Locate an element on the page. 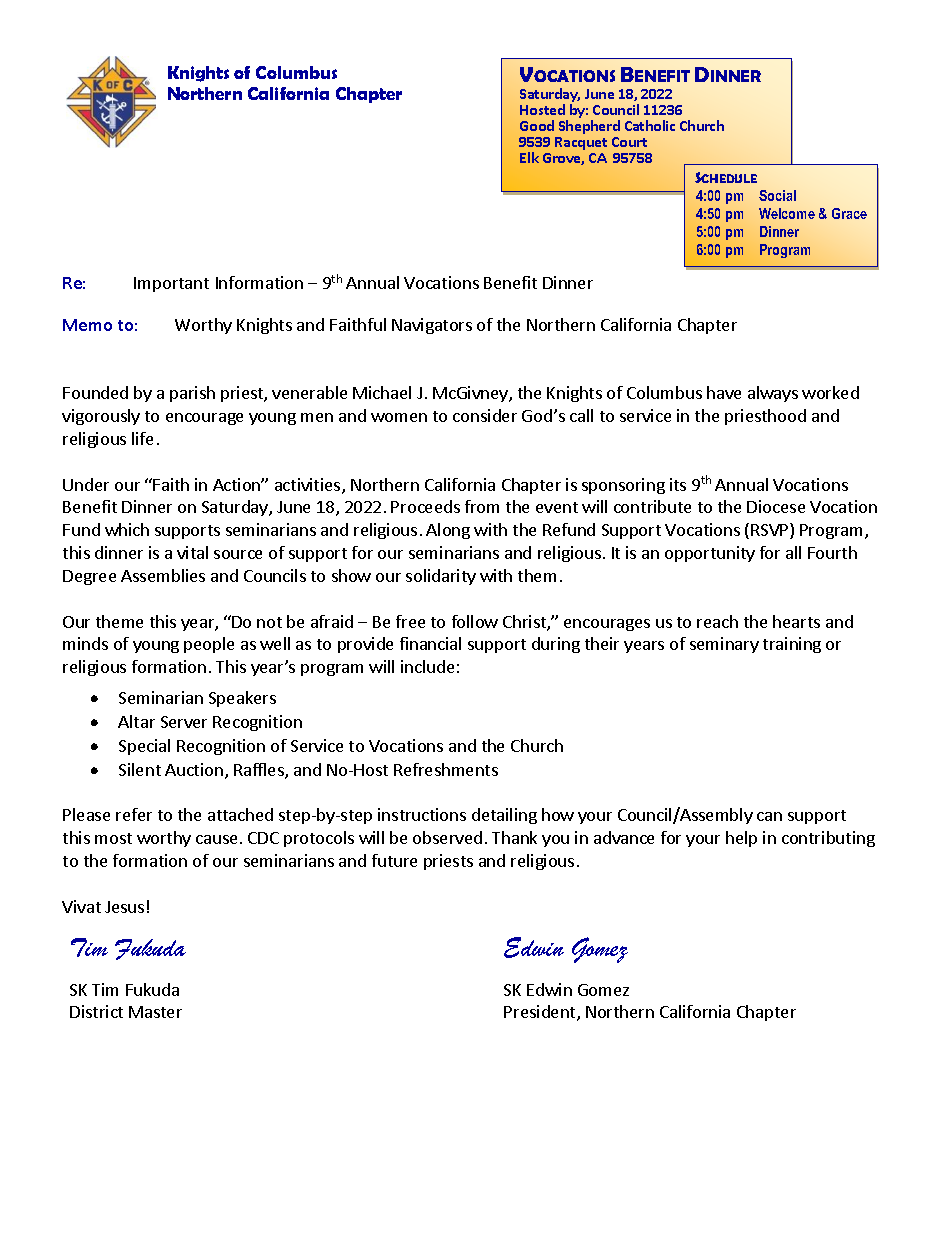  seminary is located at coordinates (724, 645).
